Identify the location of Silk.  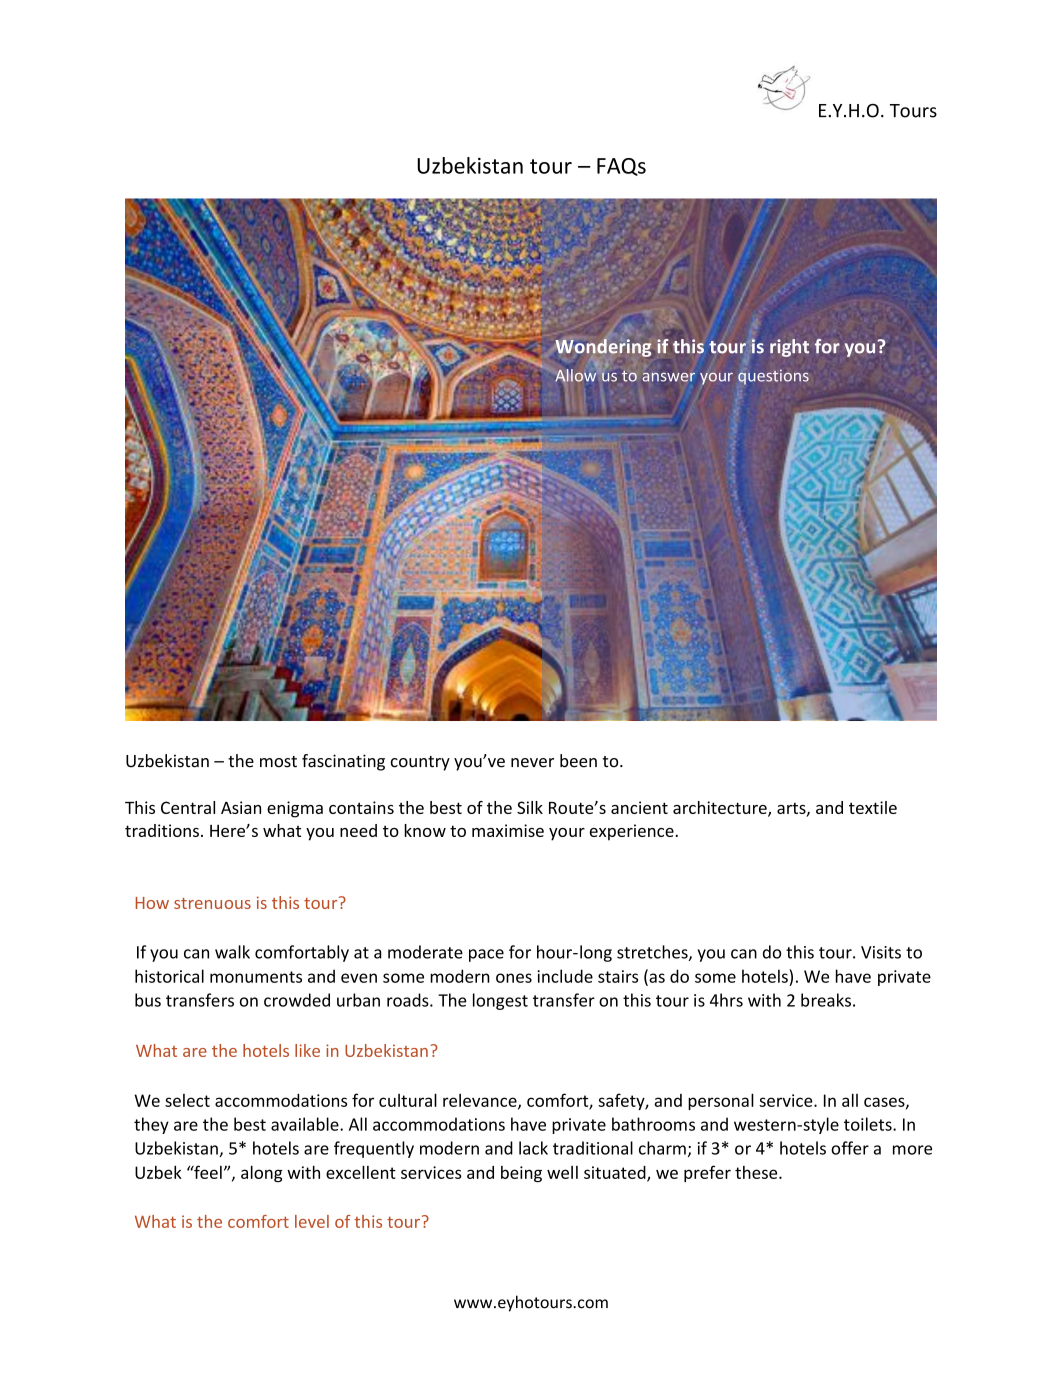
(530, 807).
